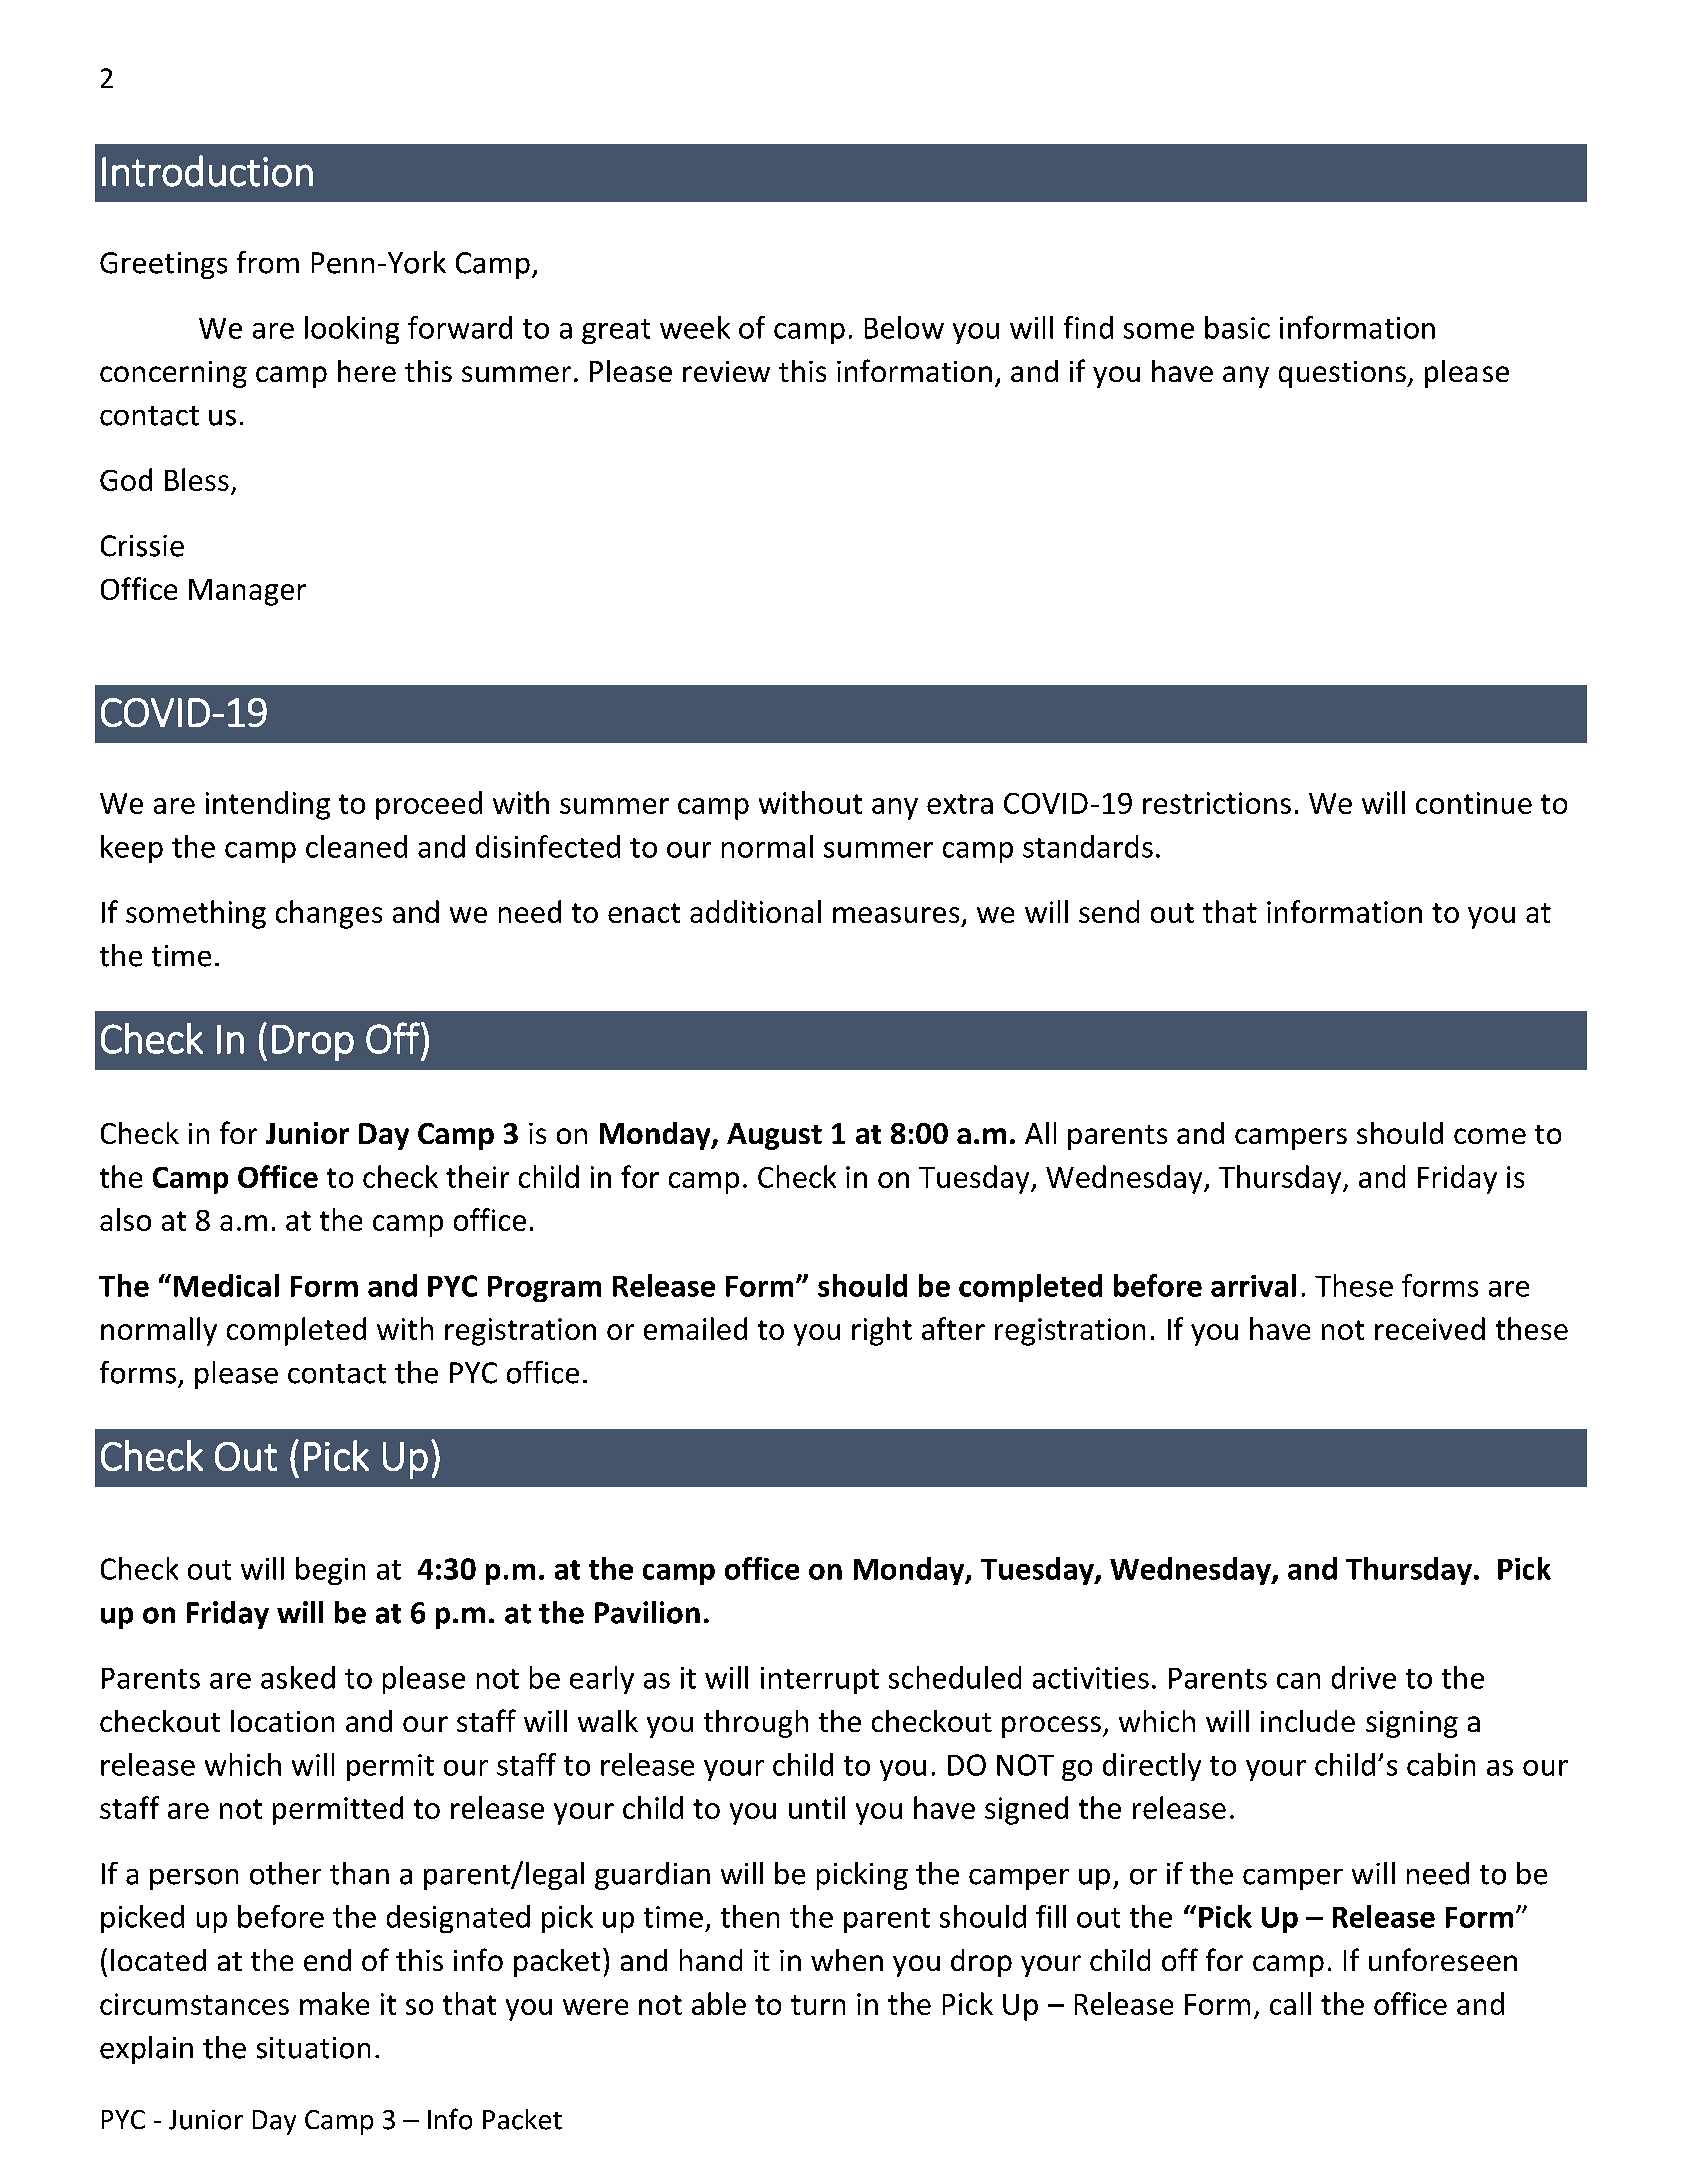  Describe the element at coordinates (1290, 2003) in the screenshot. I see `call` at that location.
